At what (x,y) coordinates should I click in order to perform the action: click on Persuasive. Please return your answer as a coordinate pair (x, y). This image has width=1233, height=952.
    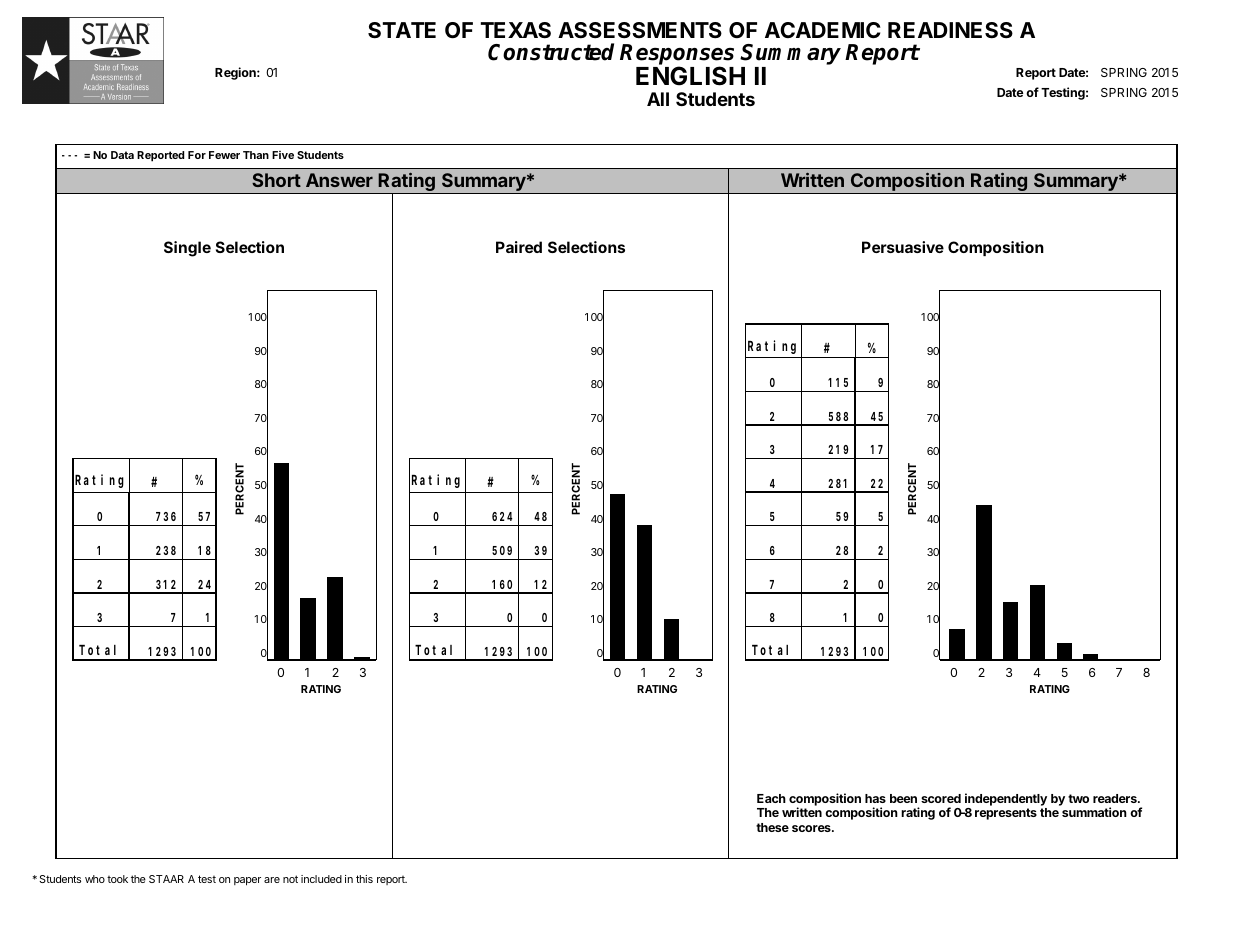
    Looking at the image, I should click on (903, 247).
